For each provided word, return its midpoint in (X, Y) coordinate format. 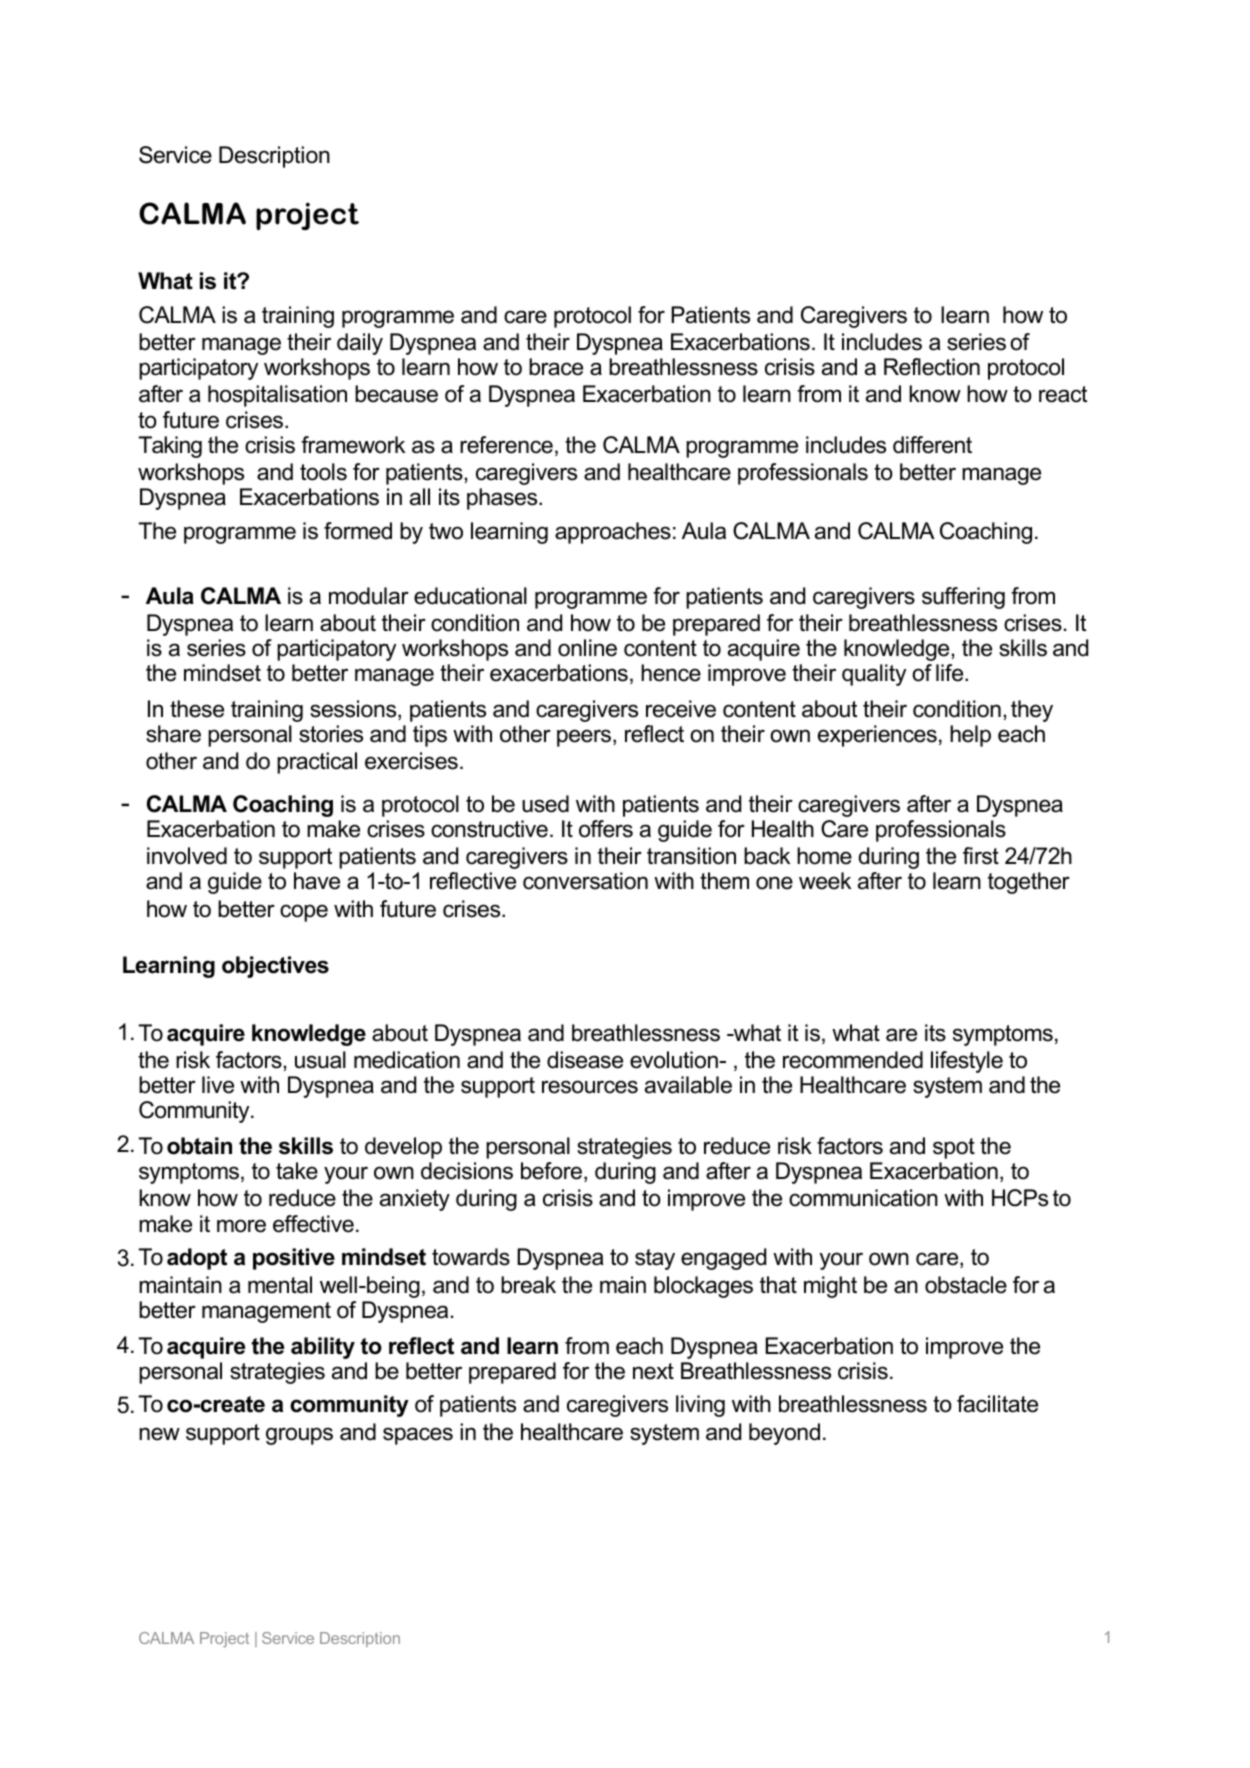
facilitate (997, 1404)
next (653, 1371)
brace (556, 367)
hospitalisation (277, 396)
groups (299, 1436)
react (1063, 394)
